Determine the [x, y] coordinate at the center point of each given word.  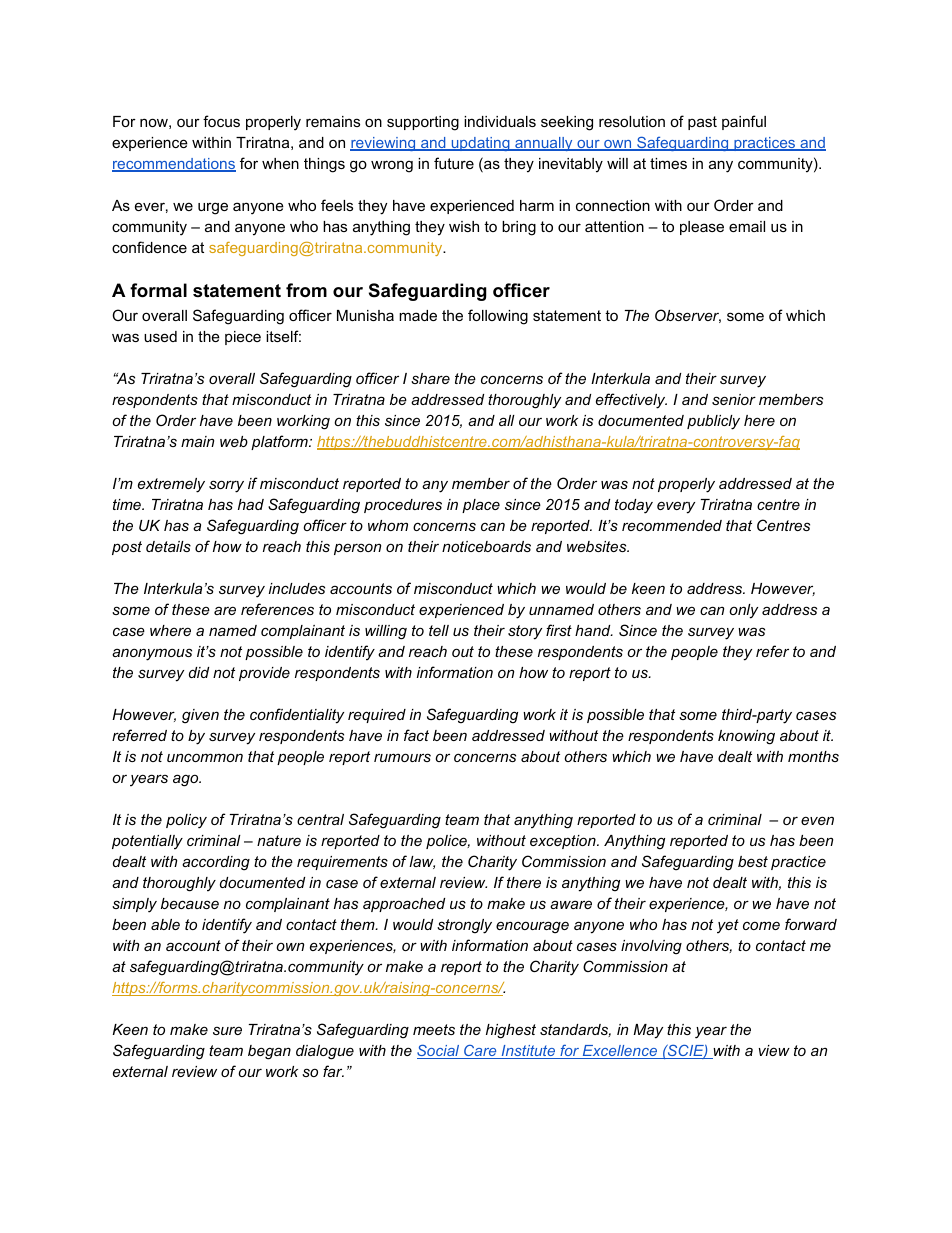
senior [734, 399]
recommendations [174, 165]
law [422, 862]
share [430, 378]
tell [439, 630]
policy [186, 821]
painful [744, 122]
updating [480, 144]
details [168, 546]
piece [243, 338]
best [753, 861]
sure [227, 1030]
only [743, 611]
